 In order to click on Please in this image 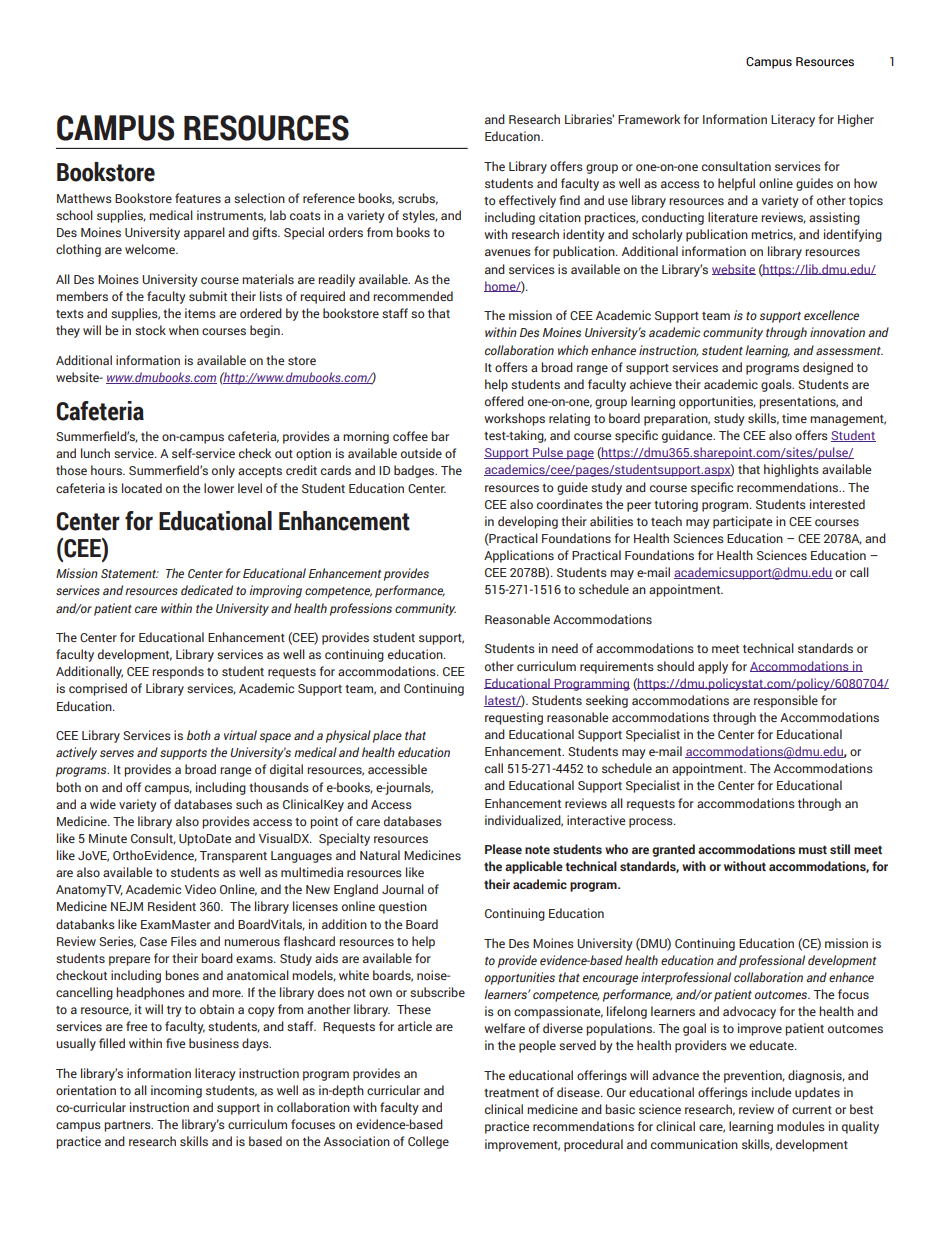, I will do `click(503, 849)`.
